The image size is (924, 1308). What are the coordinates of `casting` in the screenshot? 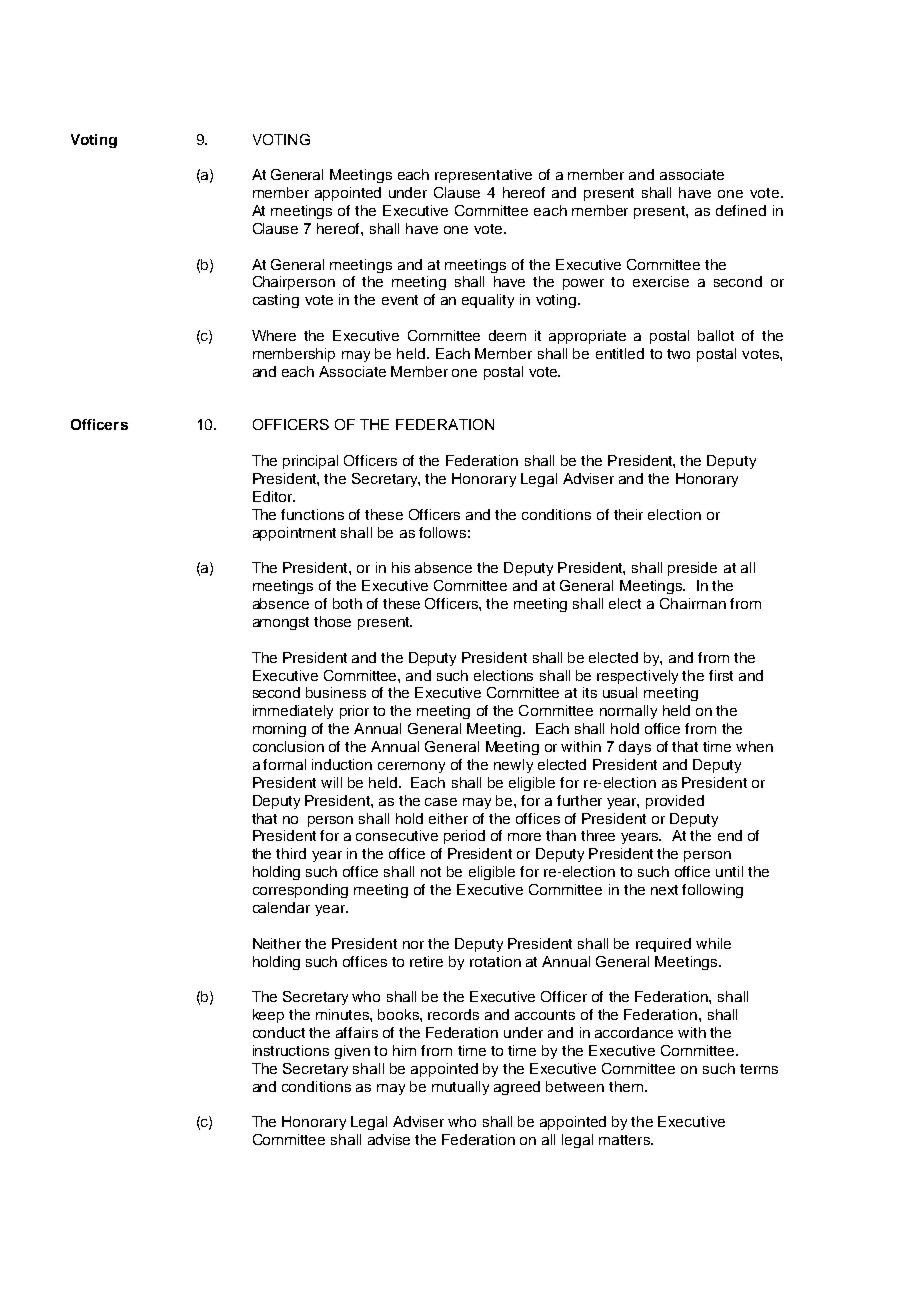 It's located at (276, 301).
